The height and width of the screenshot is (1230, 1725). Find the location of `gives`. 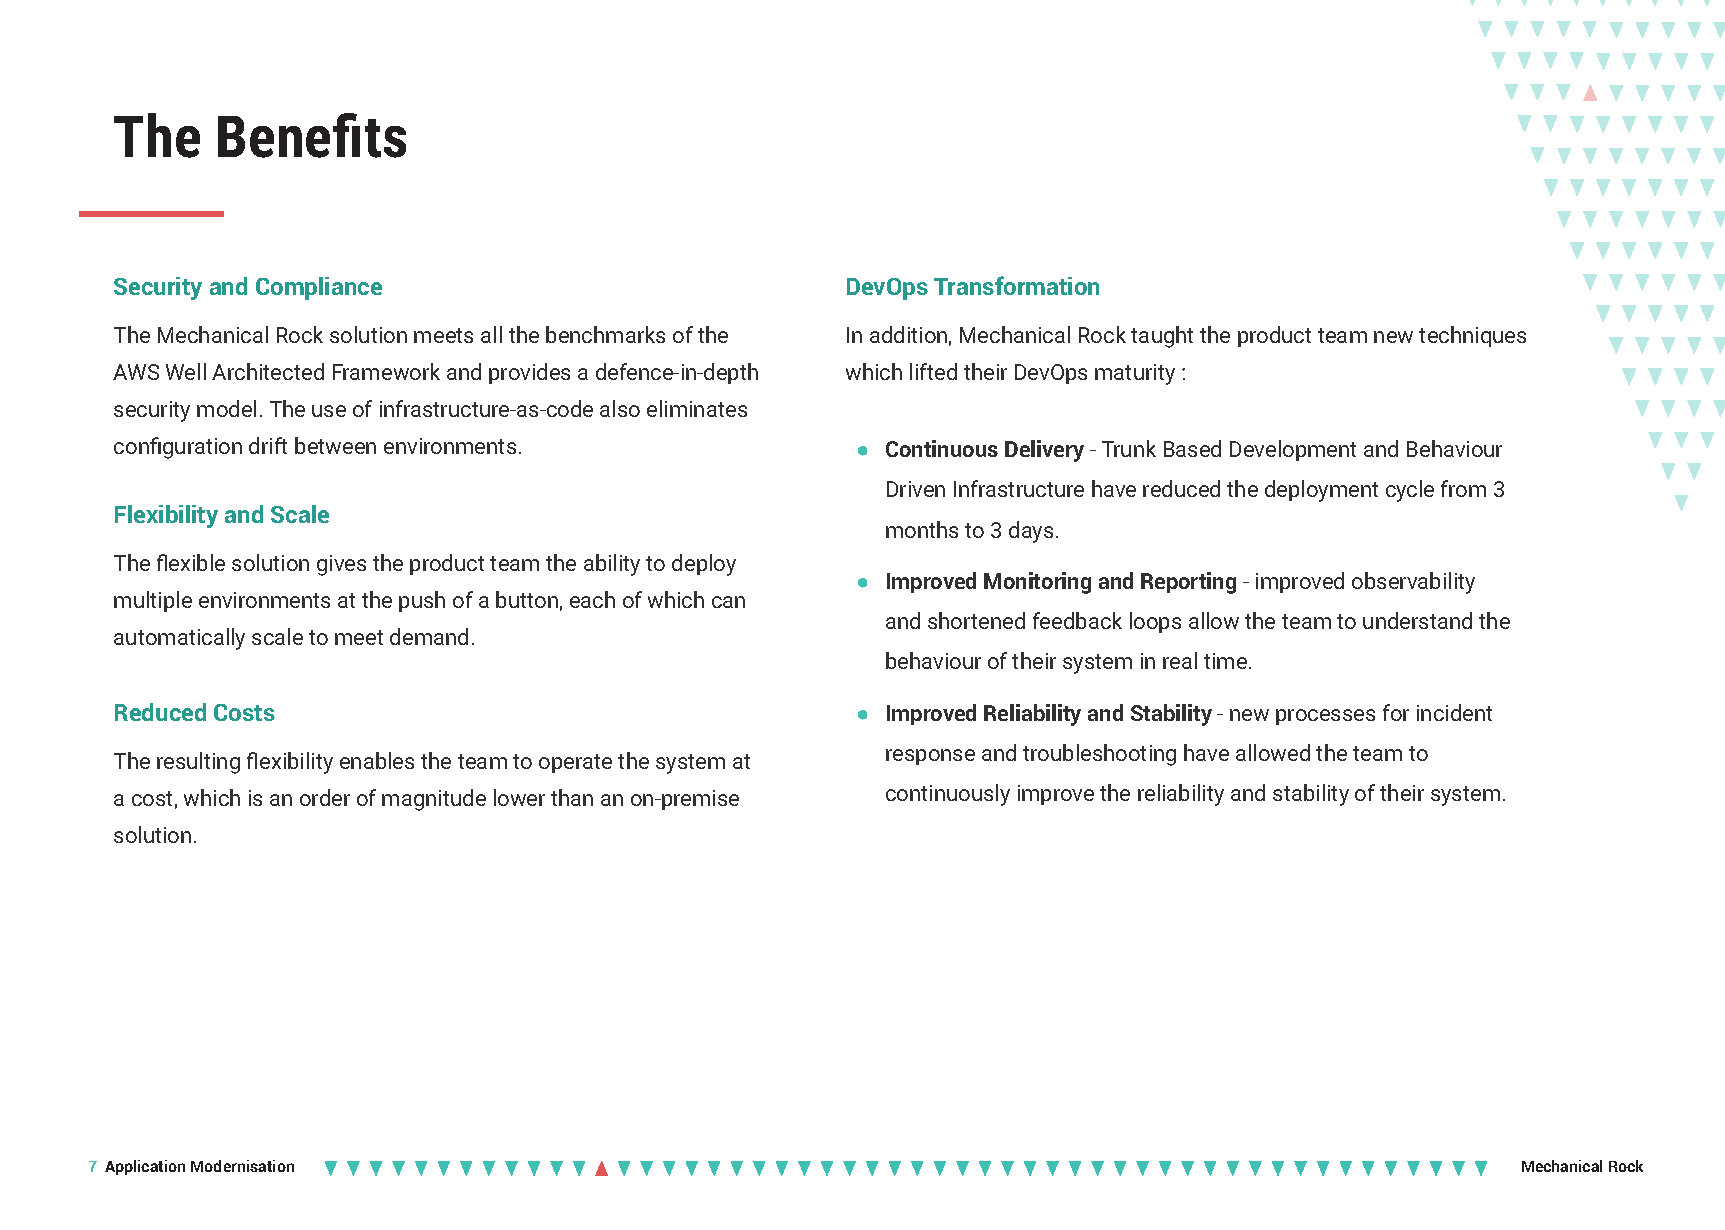

gives is located at coordinates (341, 565).
